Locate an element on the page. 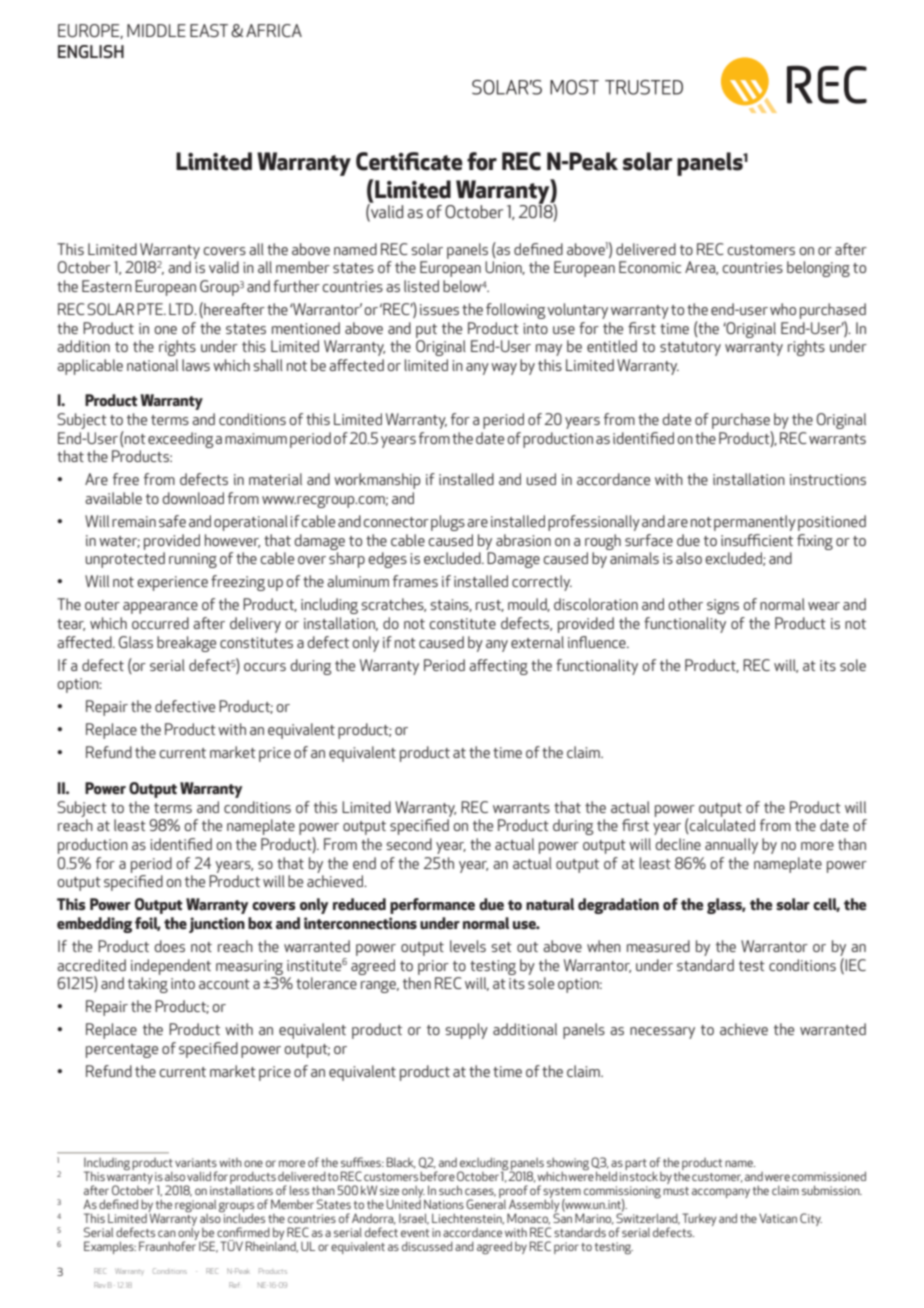  Middle is located at coordinates (156, 30).
